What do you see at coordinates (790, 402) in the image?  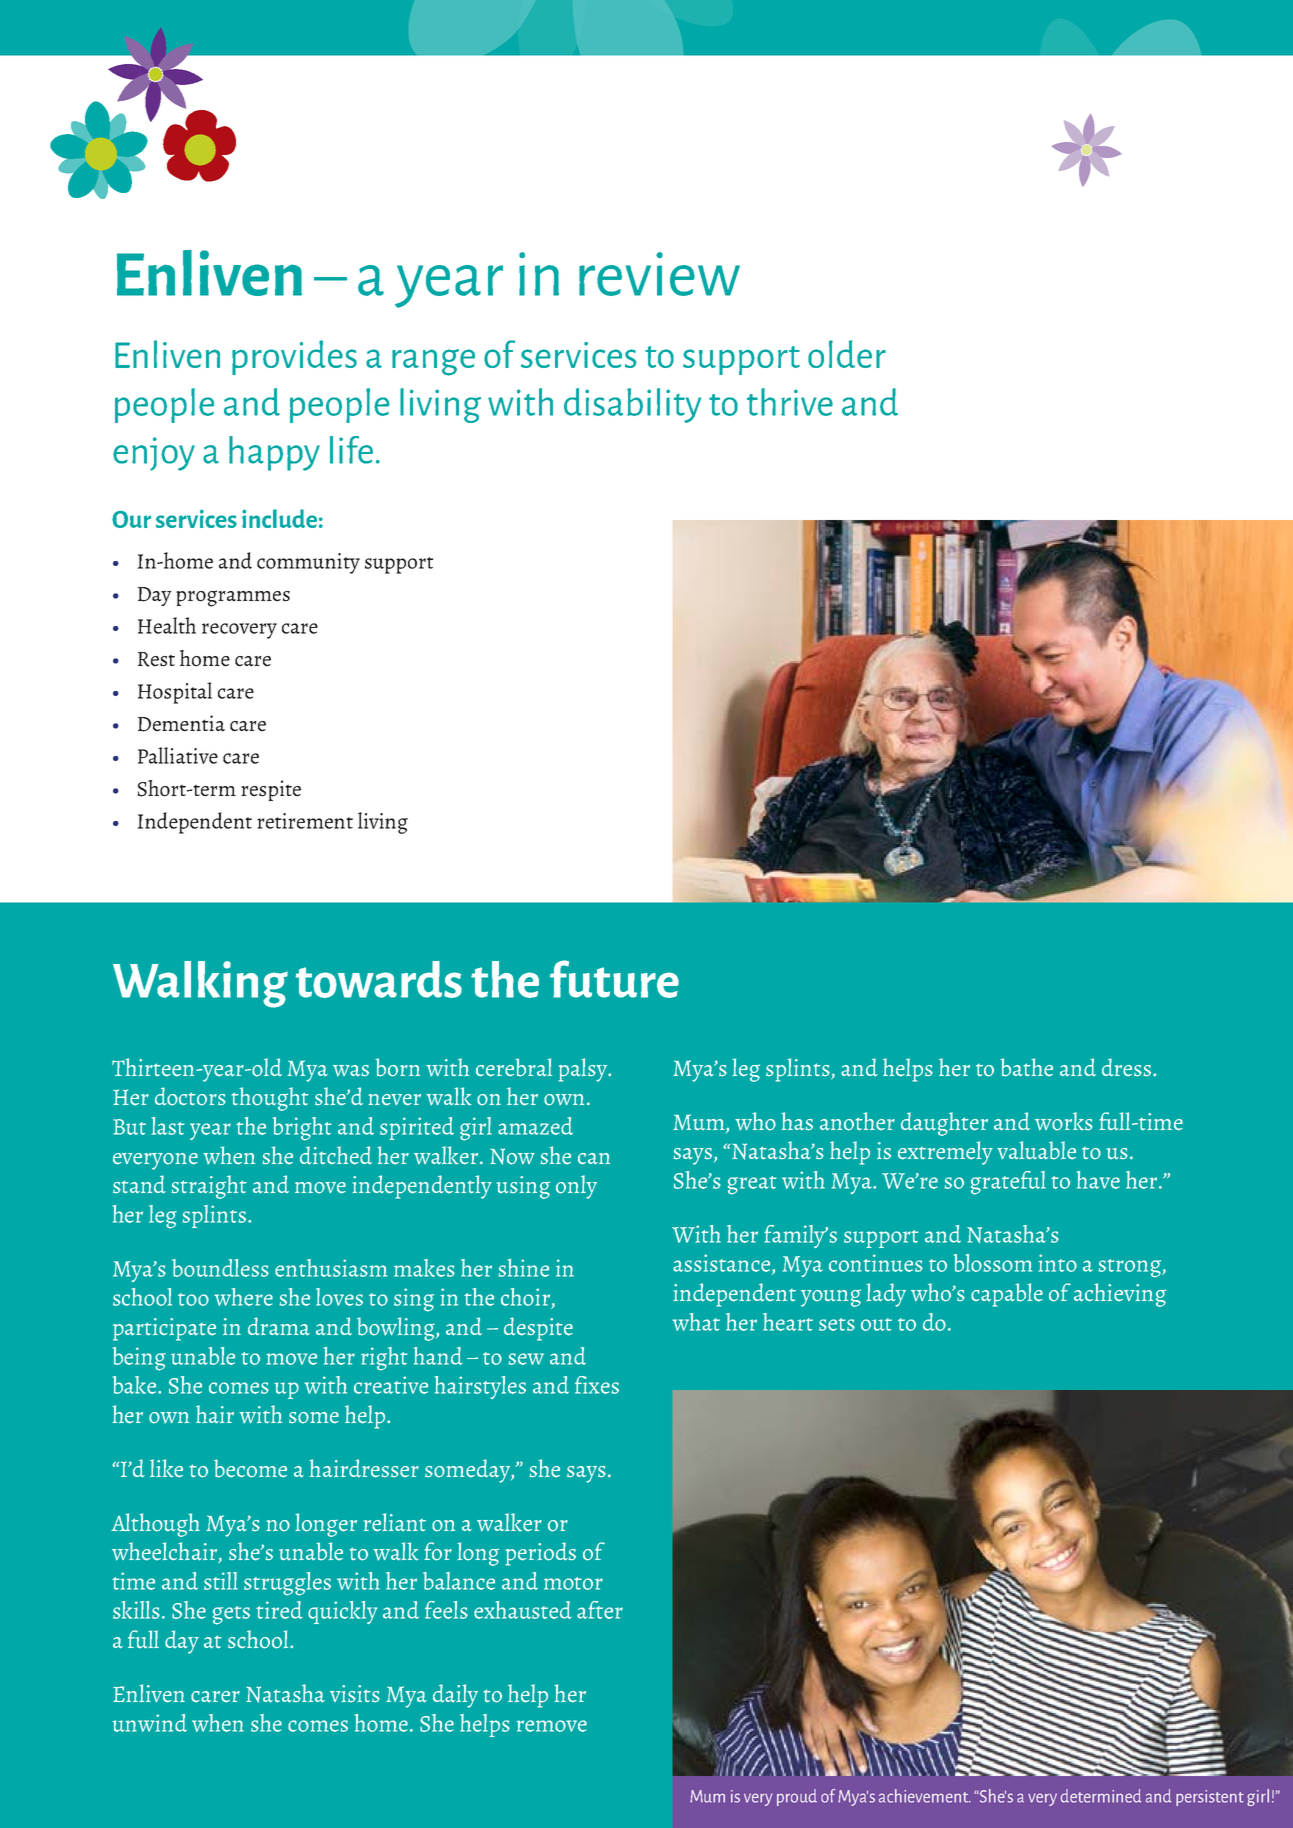 I see `thrive` at bounding box center [790, 402].
